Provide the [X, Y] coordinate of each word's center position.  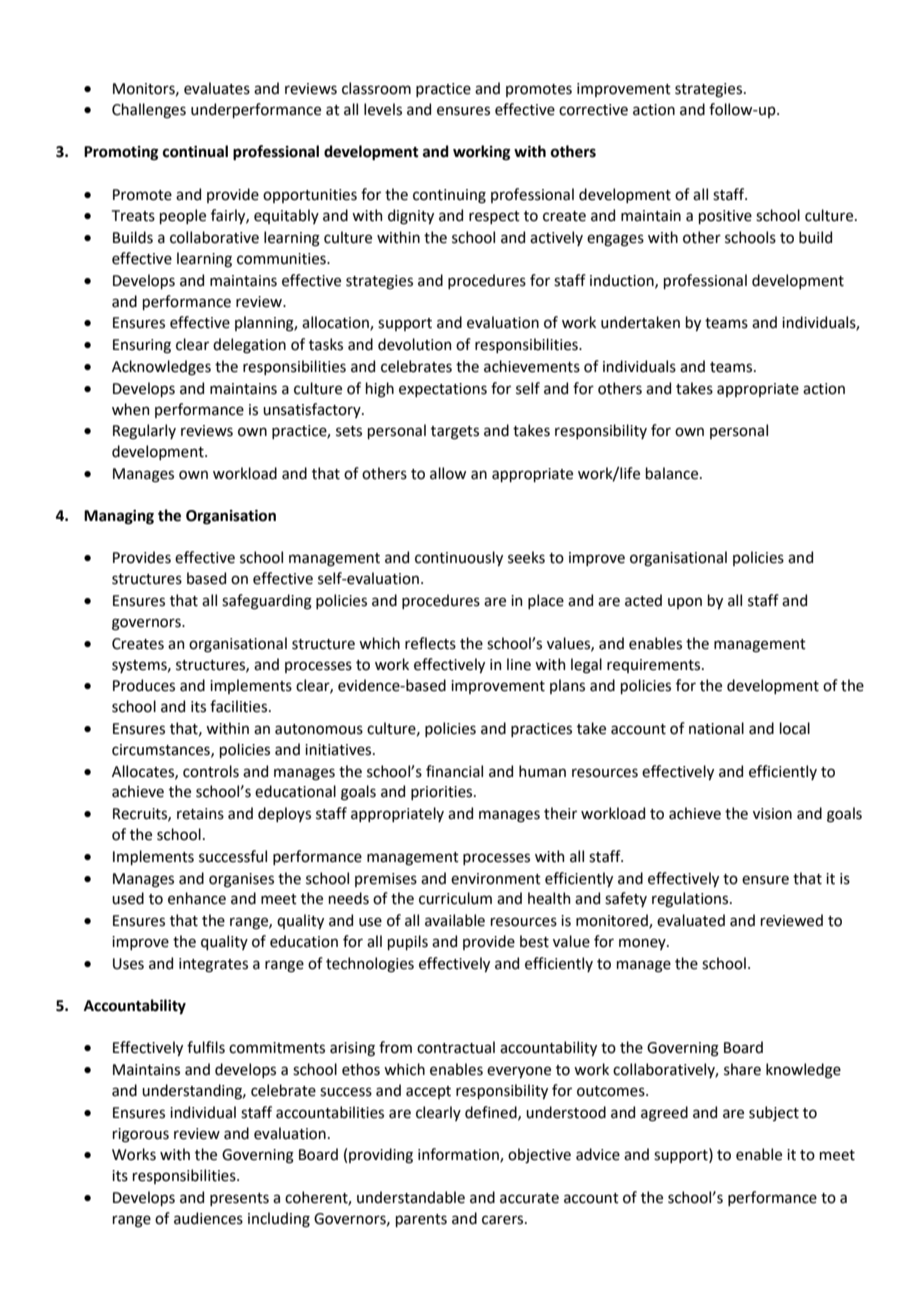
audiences [208, 1218]
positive [725, 217]
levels [383, 109]
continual [195, 151]
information [459, 1155]
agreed [664, 1114]
